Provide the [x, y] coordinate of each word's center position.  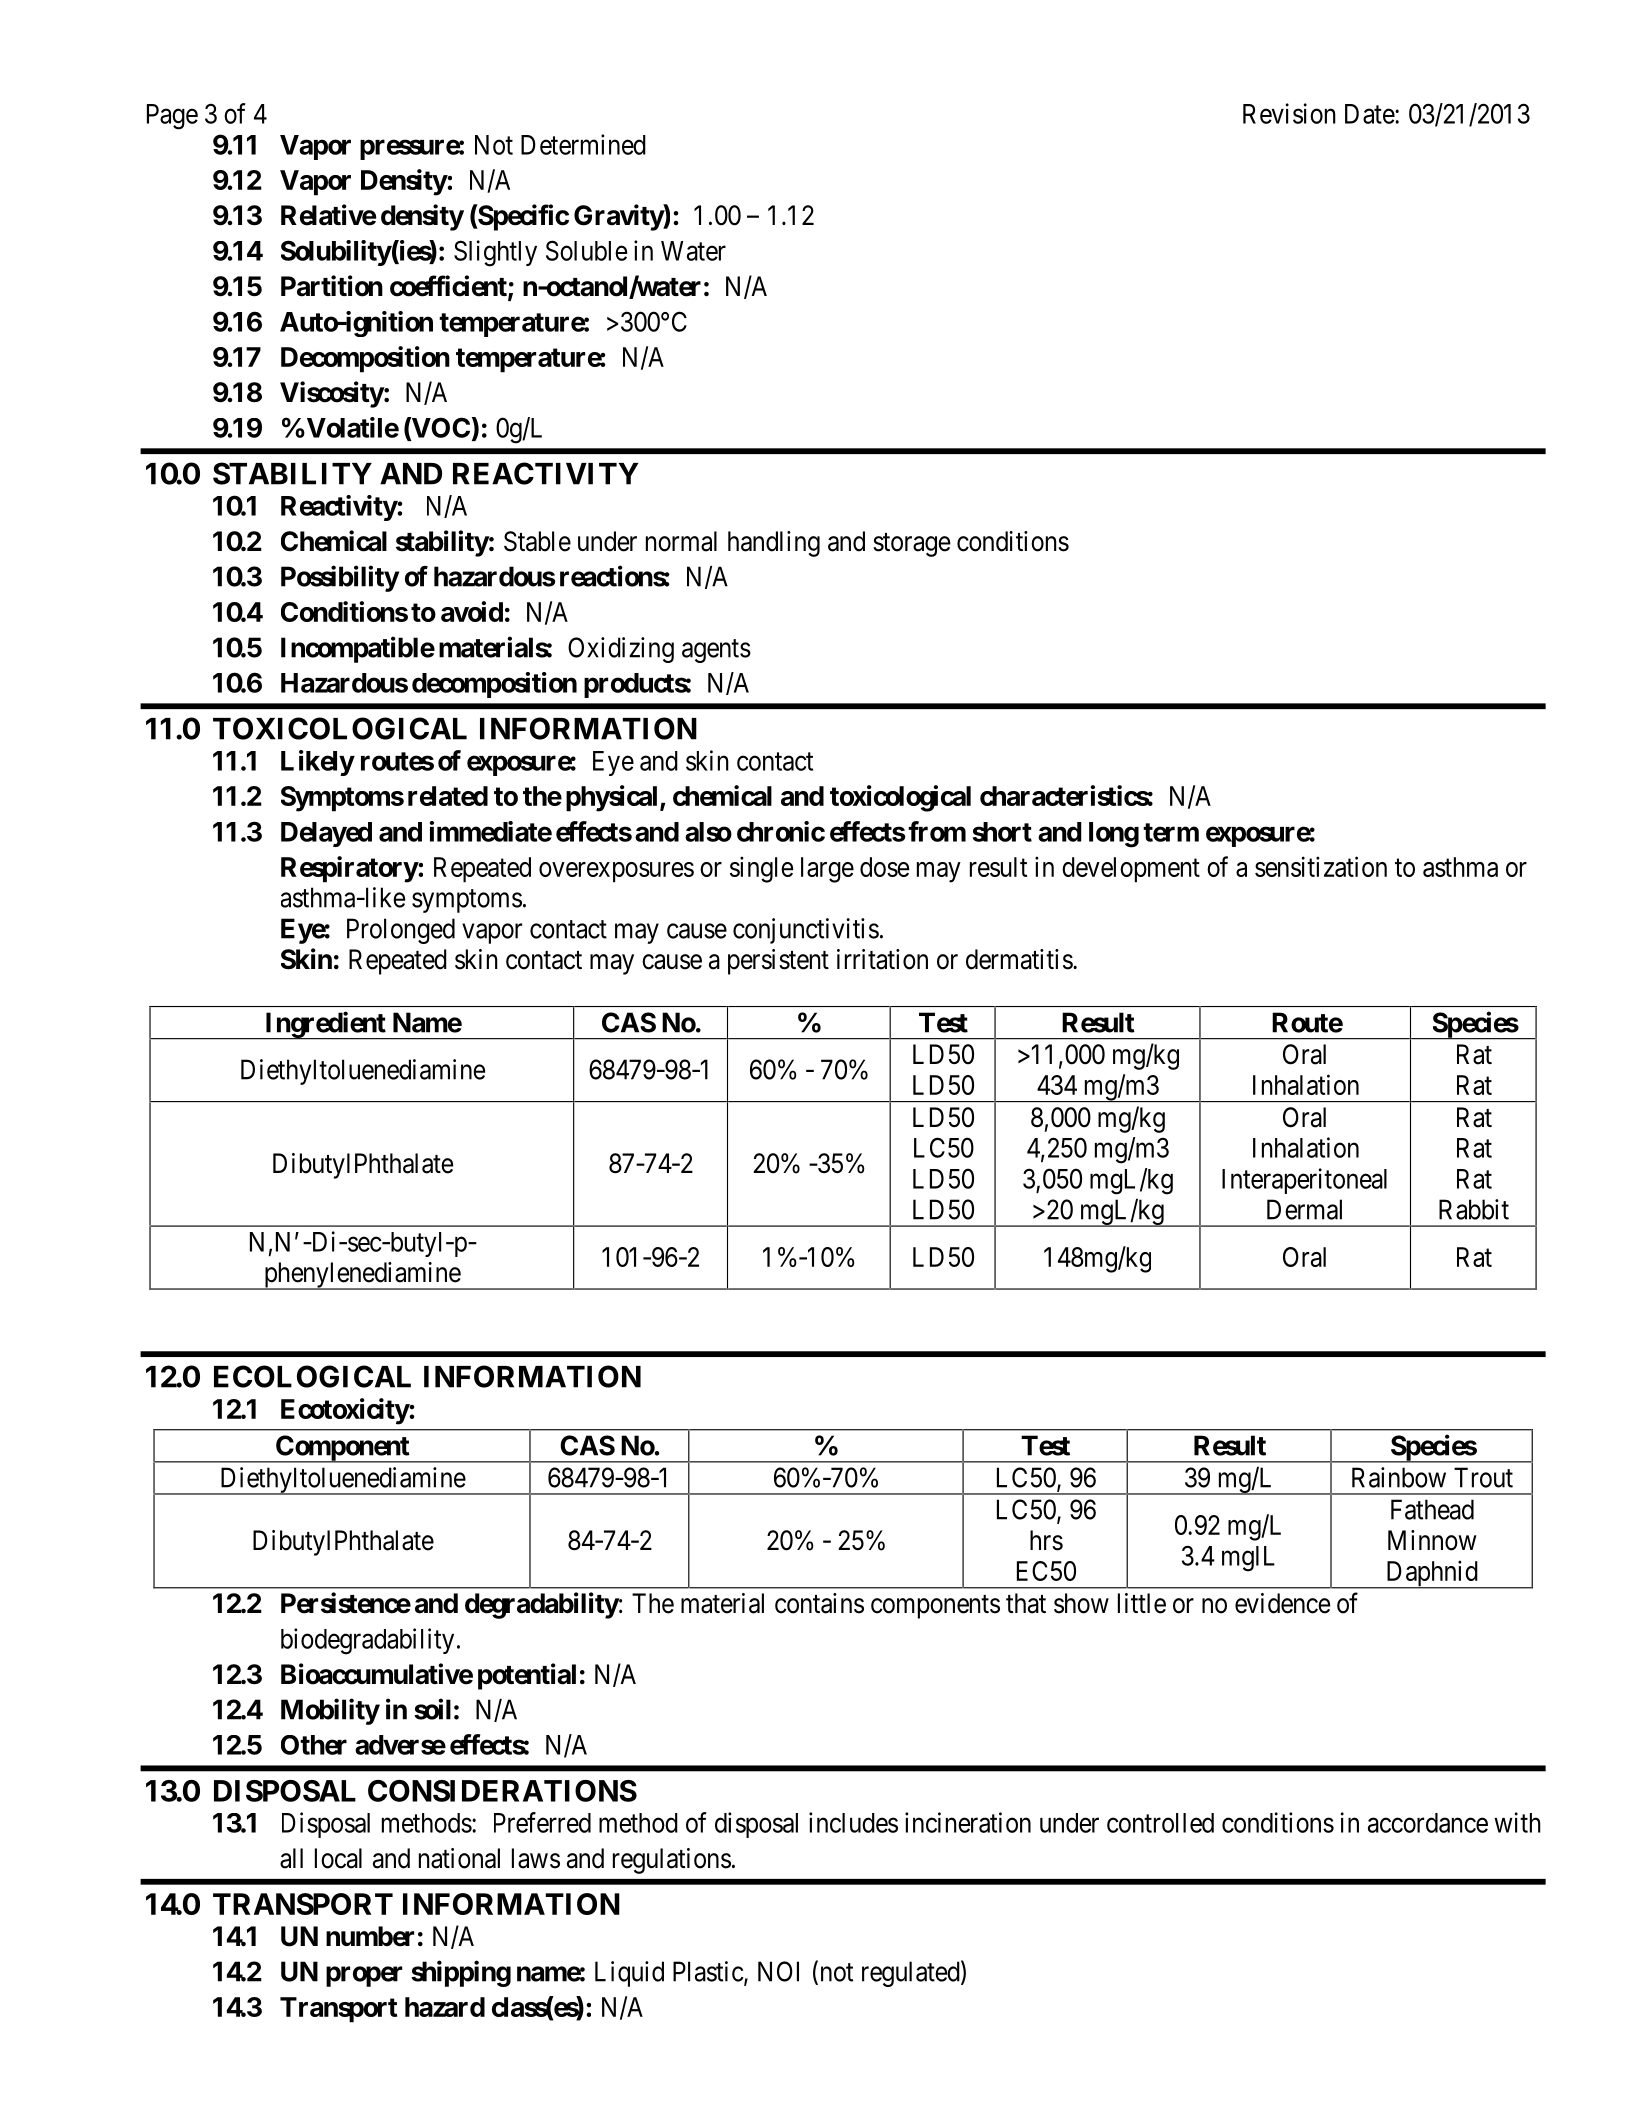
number [370, 1936]
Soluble [587, 250]
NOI [778, 1971]
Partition [332, 286]
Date [1370, 114]
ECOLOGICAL [312, 1376]
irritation [882, 959]
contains [819, 1603]
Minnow [1432, 1540]
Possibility [340, 578]
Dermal [1304, 1209]
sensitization [1321, 866]
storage [912, 545]
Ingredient [325, 1025]
